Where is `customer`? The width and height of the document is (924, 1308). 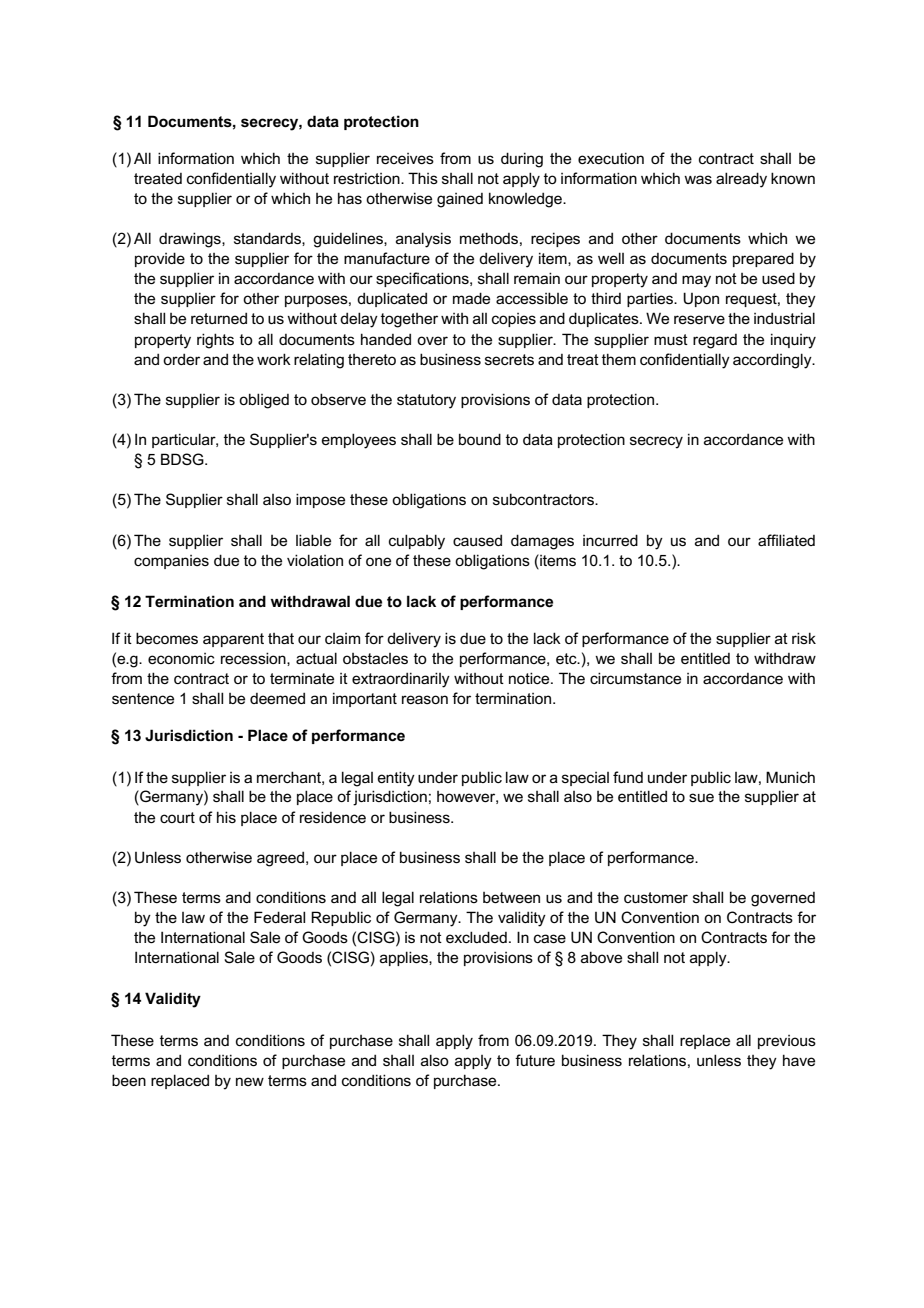 customer is located at coordinates (656, 897).
